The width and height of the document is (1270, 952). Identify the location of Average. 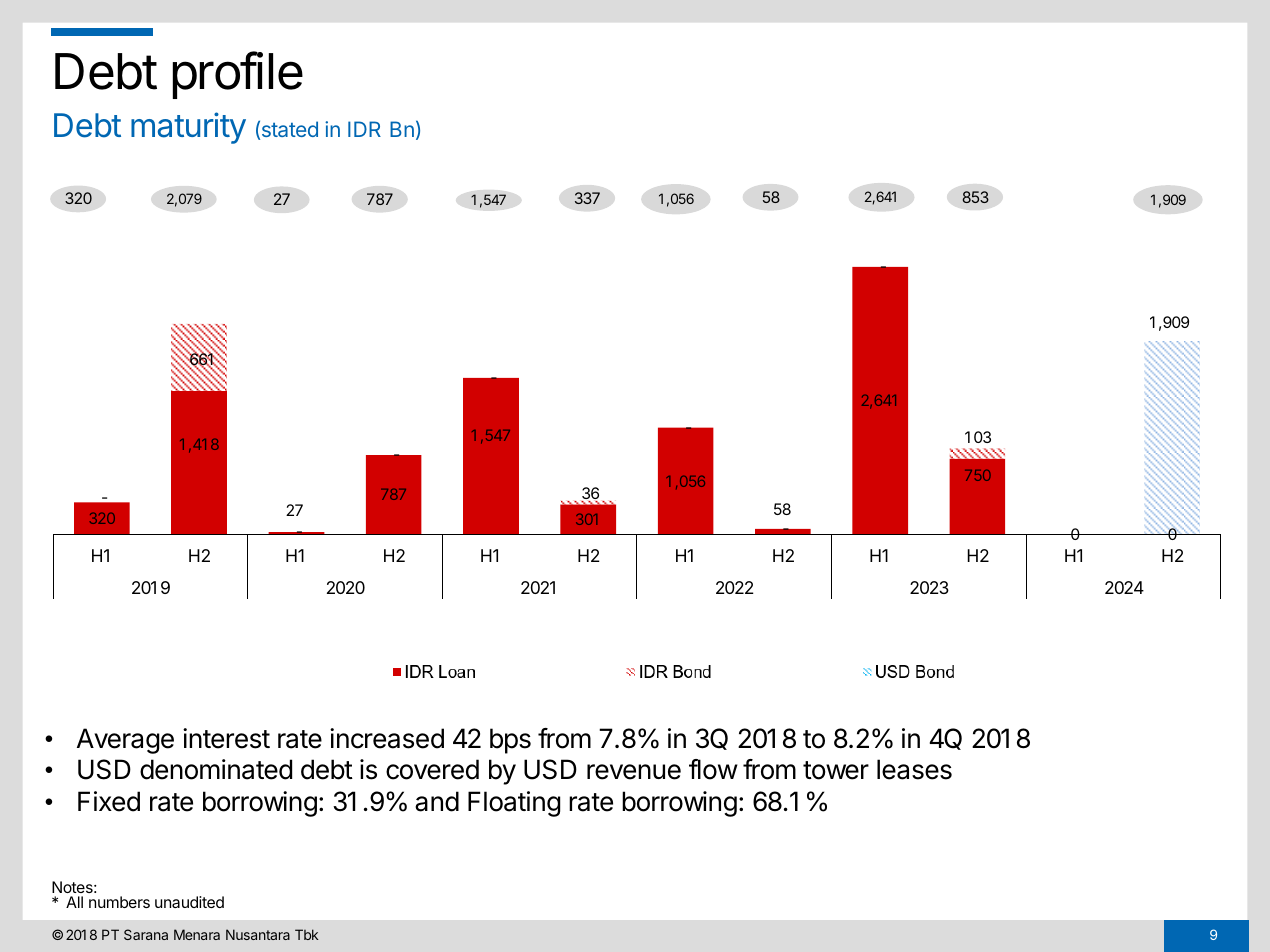
(125, 741).
